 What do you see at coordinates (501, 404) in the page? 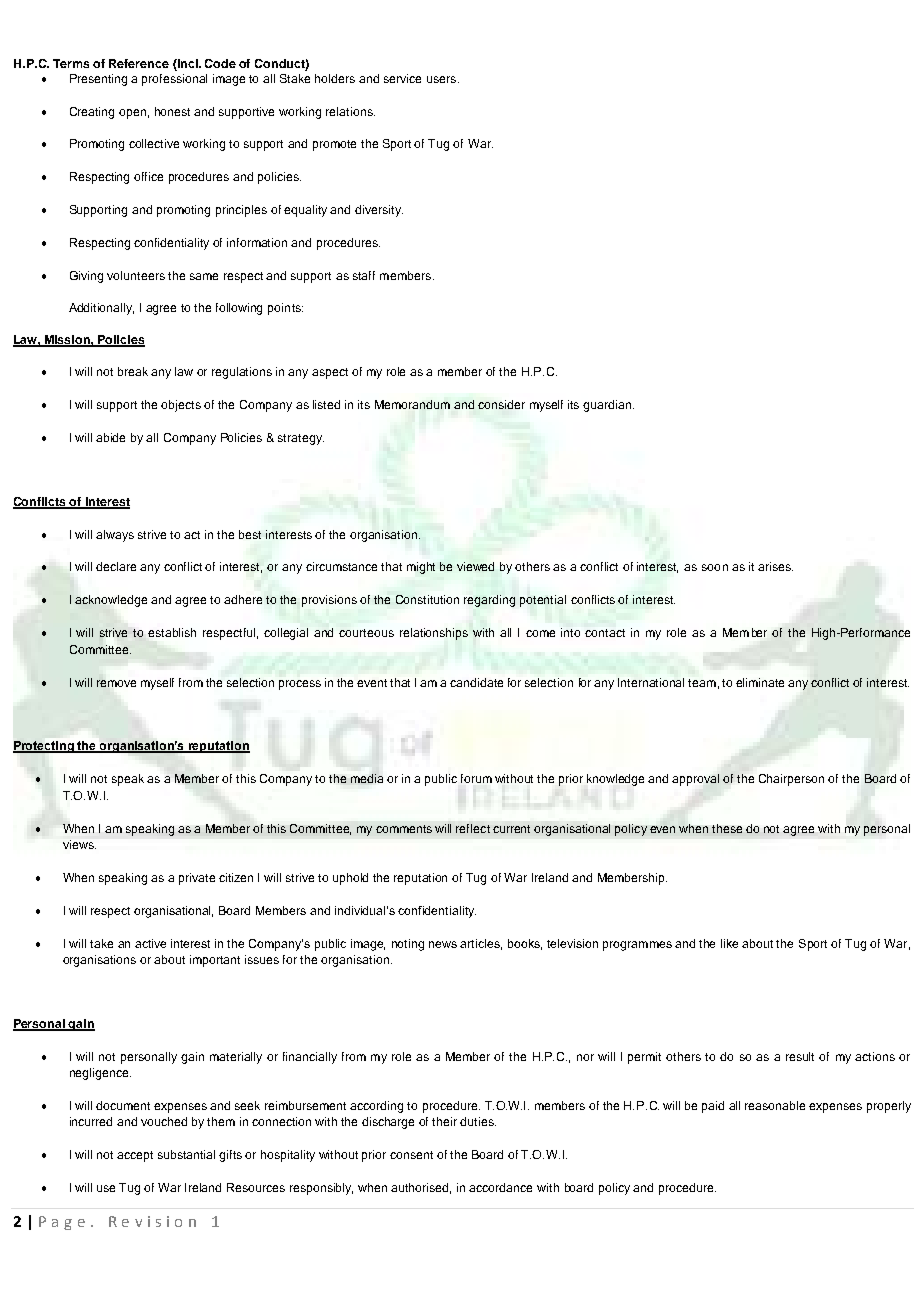
I see `consider` at bounding box center [501, 404].
